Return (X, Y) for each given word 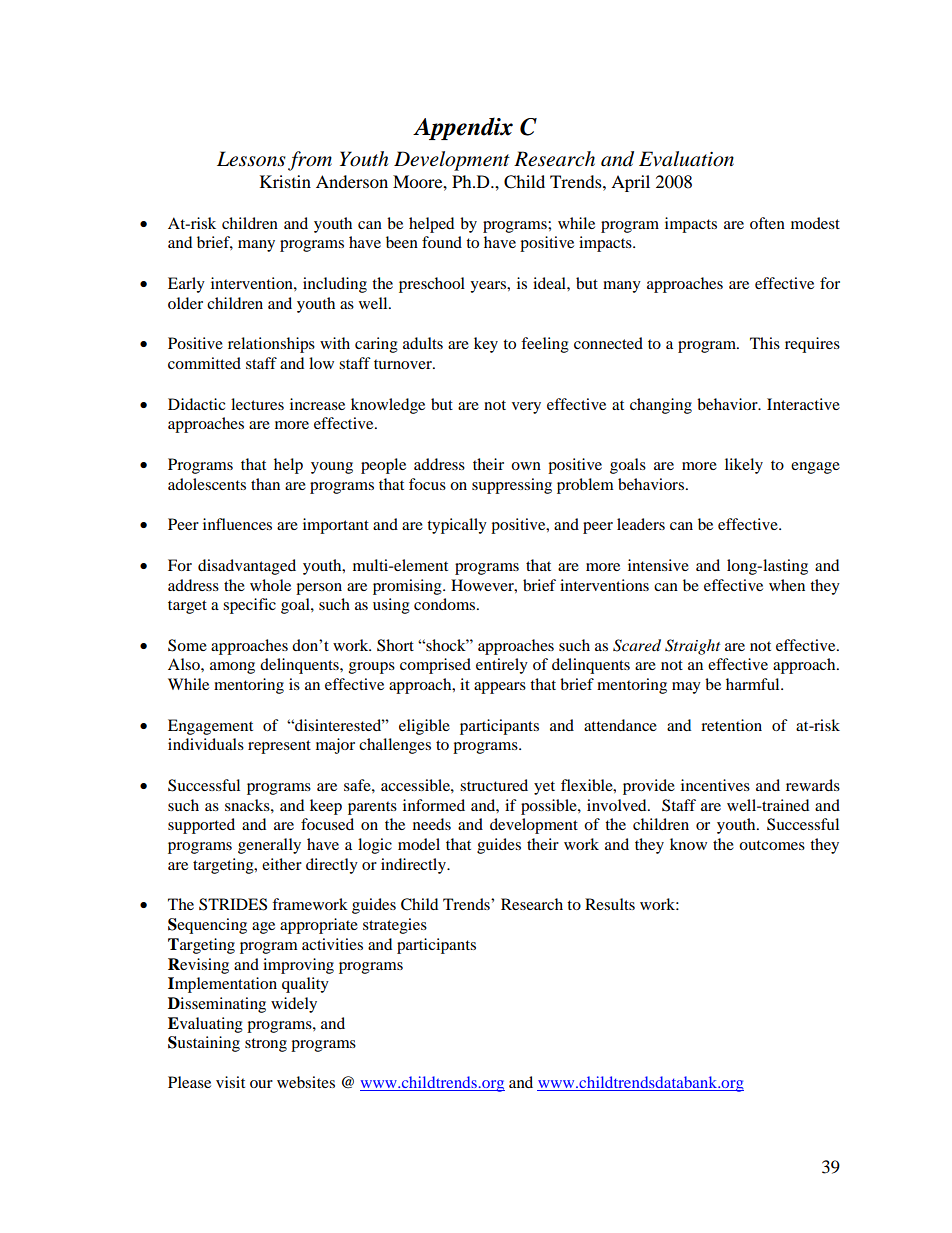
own (526, 466)
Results (610, 904)
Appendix (463, 128)
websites (306, 1082)
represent (279, 747)
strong (266, 1045)
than (265, 484)
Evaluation (686, 159)
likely (744, 466)
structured (494, 785)
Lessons (251, 159)
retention (731, 725)
